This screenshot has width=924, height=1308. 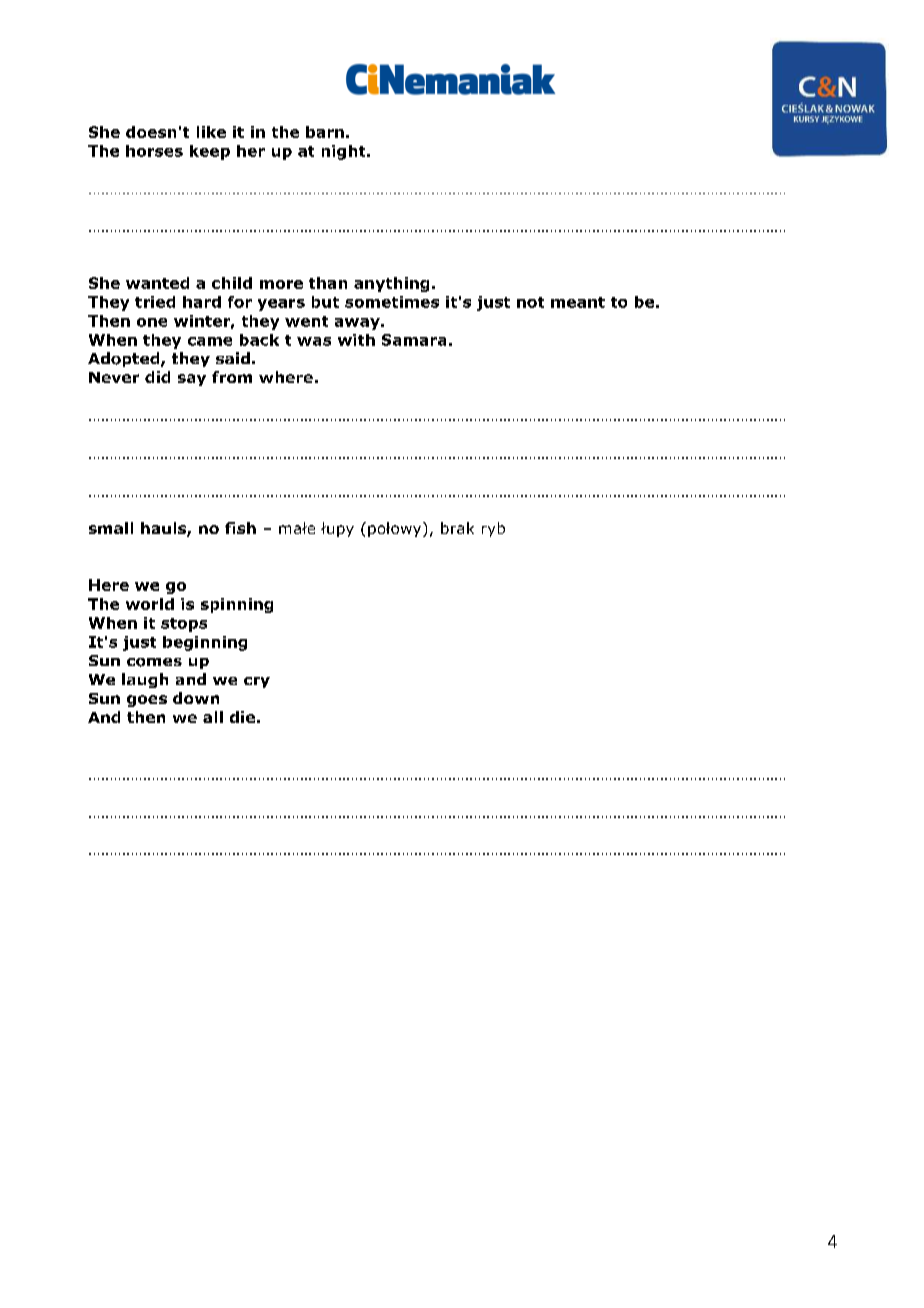 What do you see at coordinates (325, 132) in the screenshot?
I see `barn` at bounding box center [325, 132].
